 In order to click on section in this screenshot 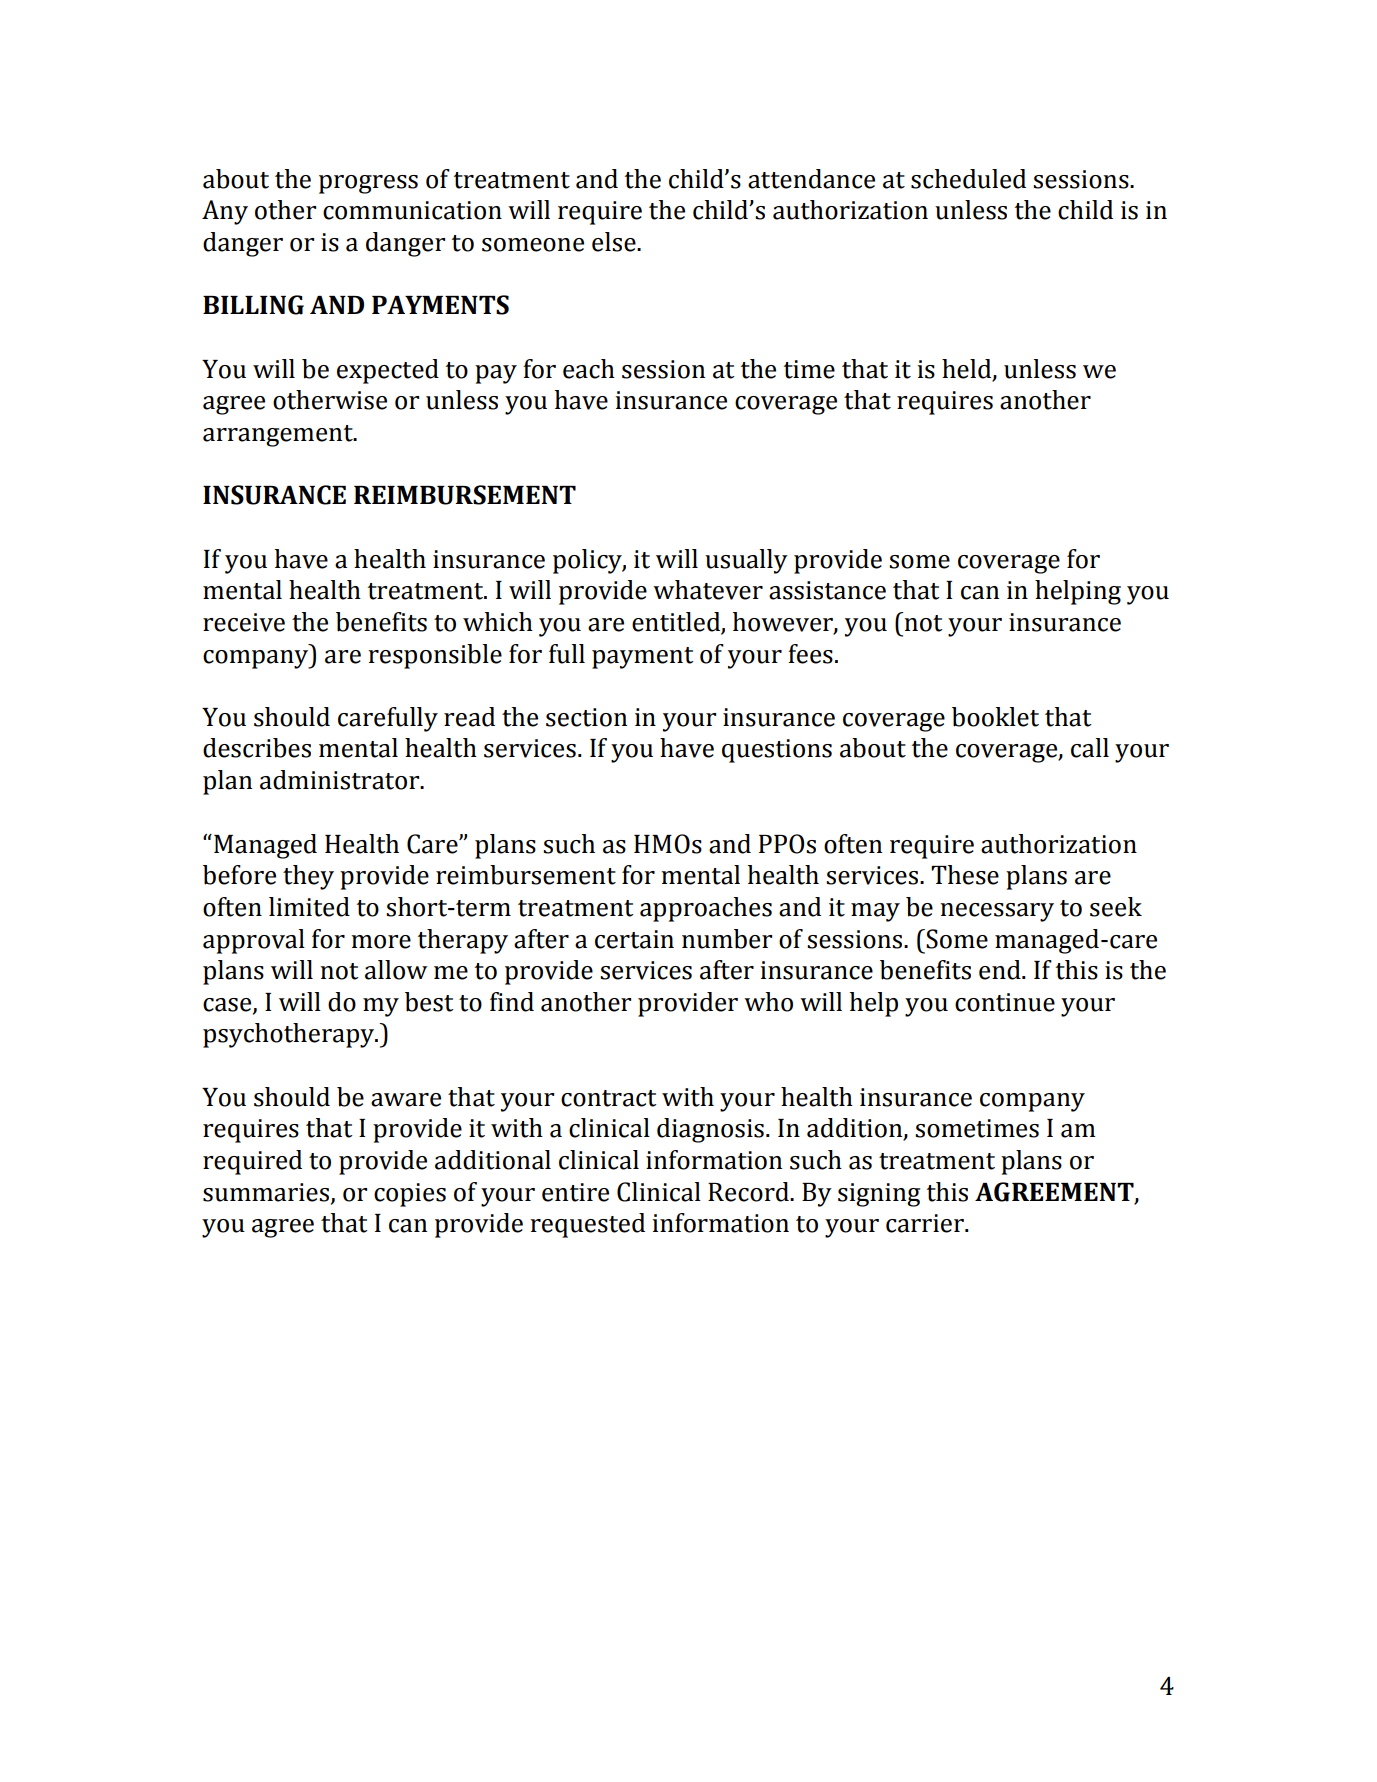, I will do `click(586, 717)`.
